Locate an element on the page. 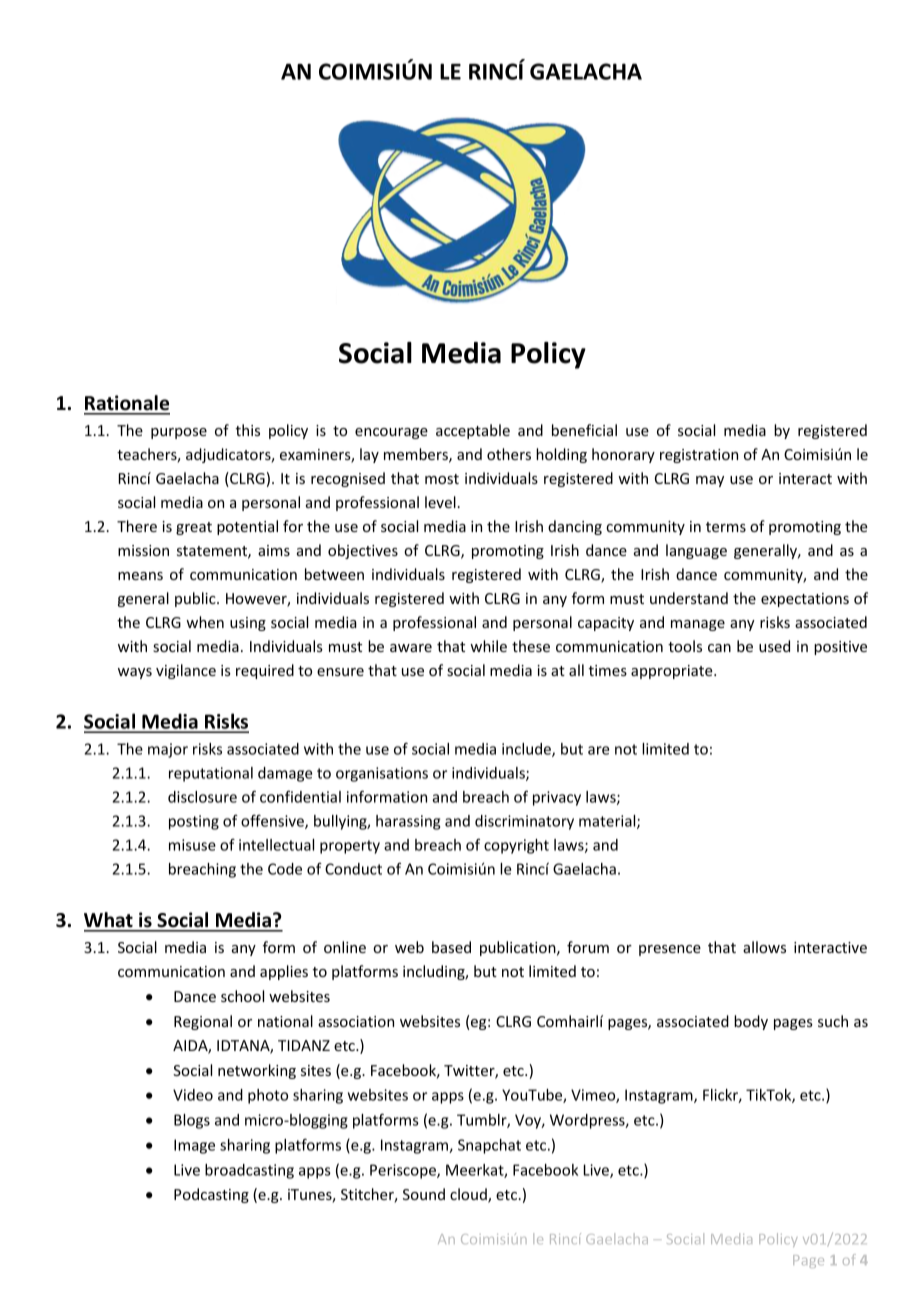 This page has width=924, height=1308. used is located at coordinates (774, 646).
